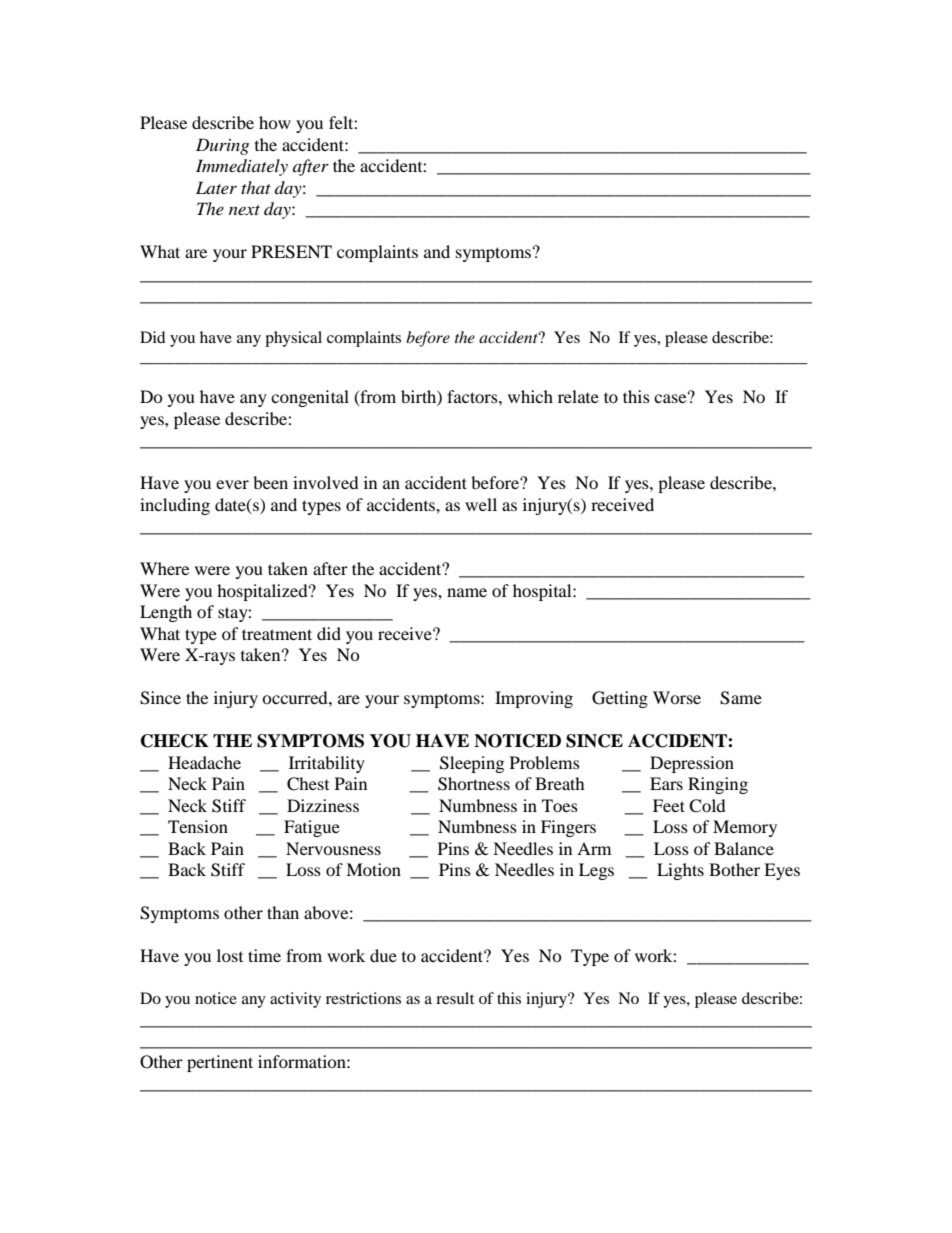  Describe the element at coordinates (474, 784) in the screenshot. I see `Shortness` at that location.
